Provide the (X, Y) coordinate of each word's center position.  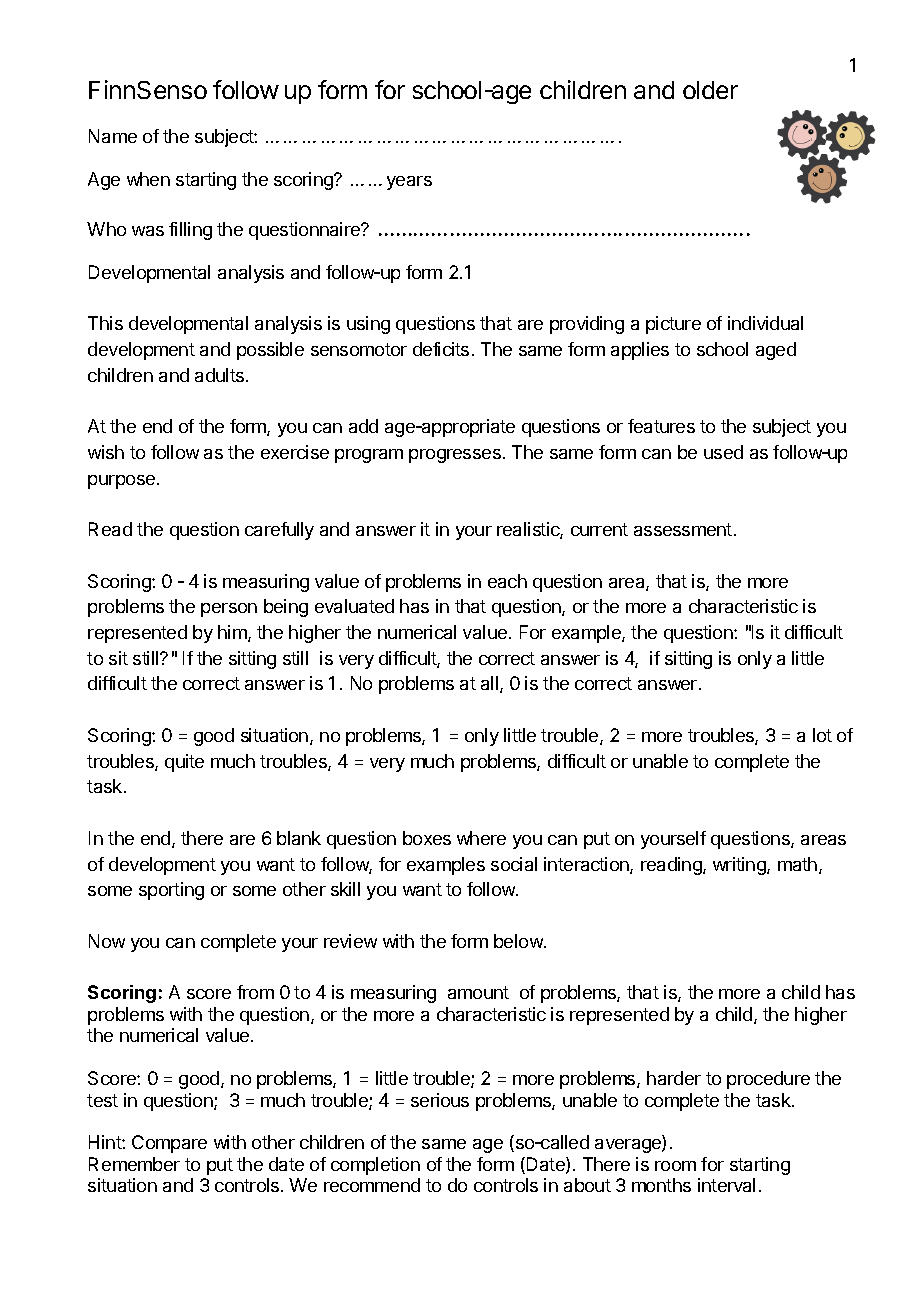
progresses (455, 456)
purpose (121, 482)
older (710, 90)
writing (740, 866)
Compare (169, 1144)
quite (184, 763)
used (723, 452)
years (409, 183)
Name (113, 136)
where (481, 838)
